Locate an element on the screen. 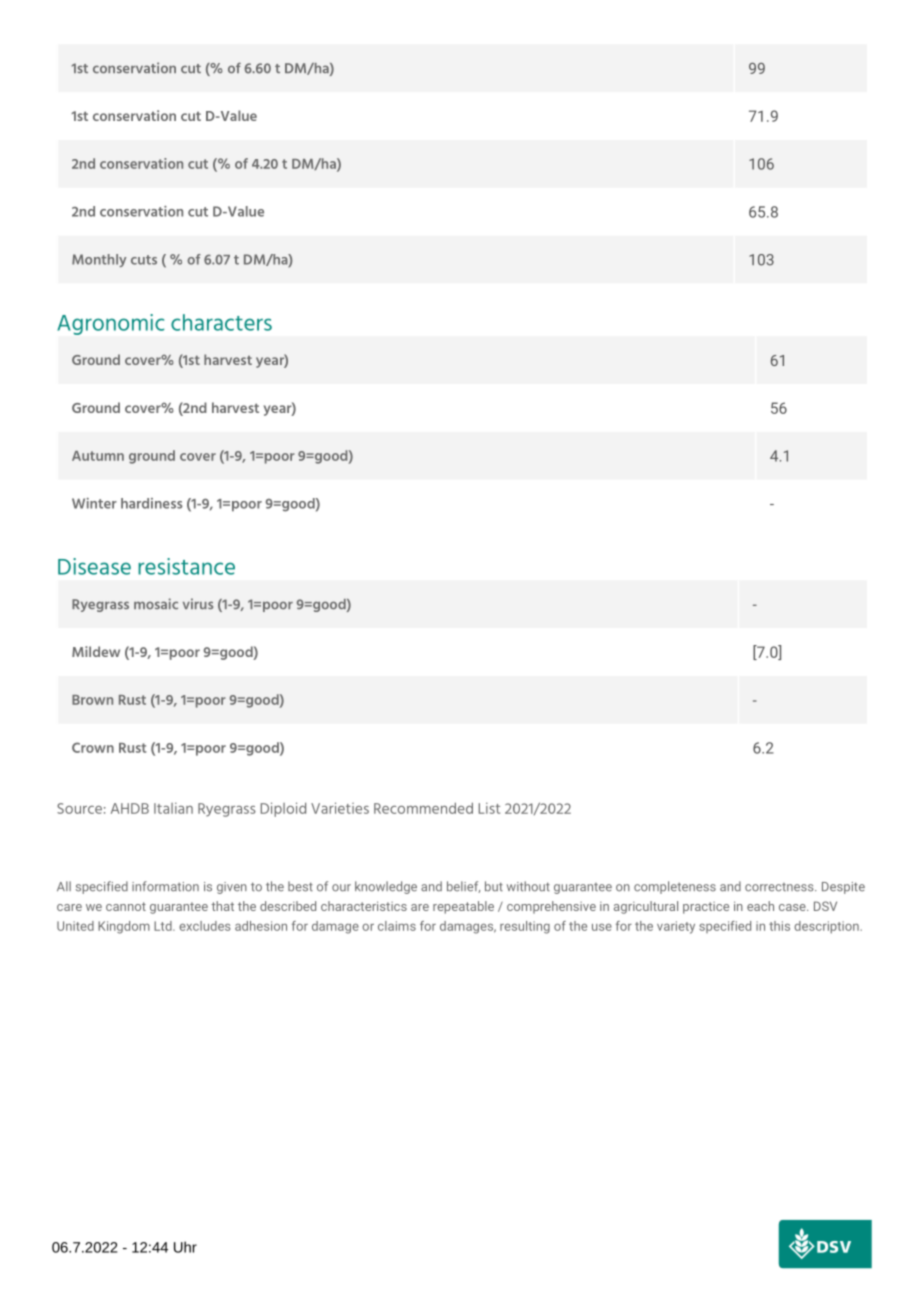 This screenshot has width=924, height=1308. cuts is located at coordinates (144, 260).
